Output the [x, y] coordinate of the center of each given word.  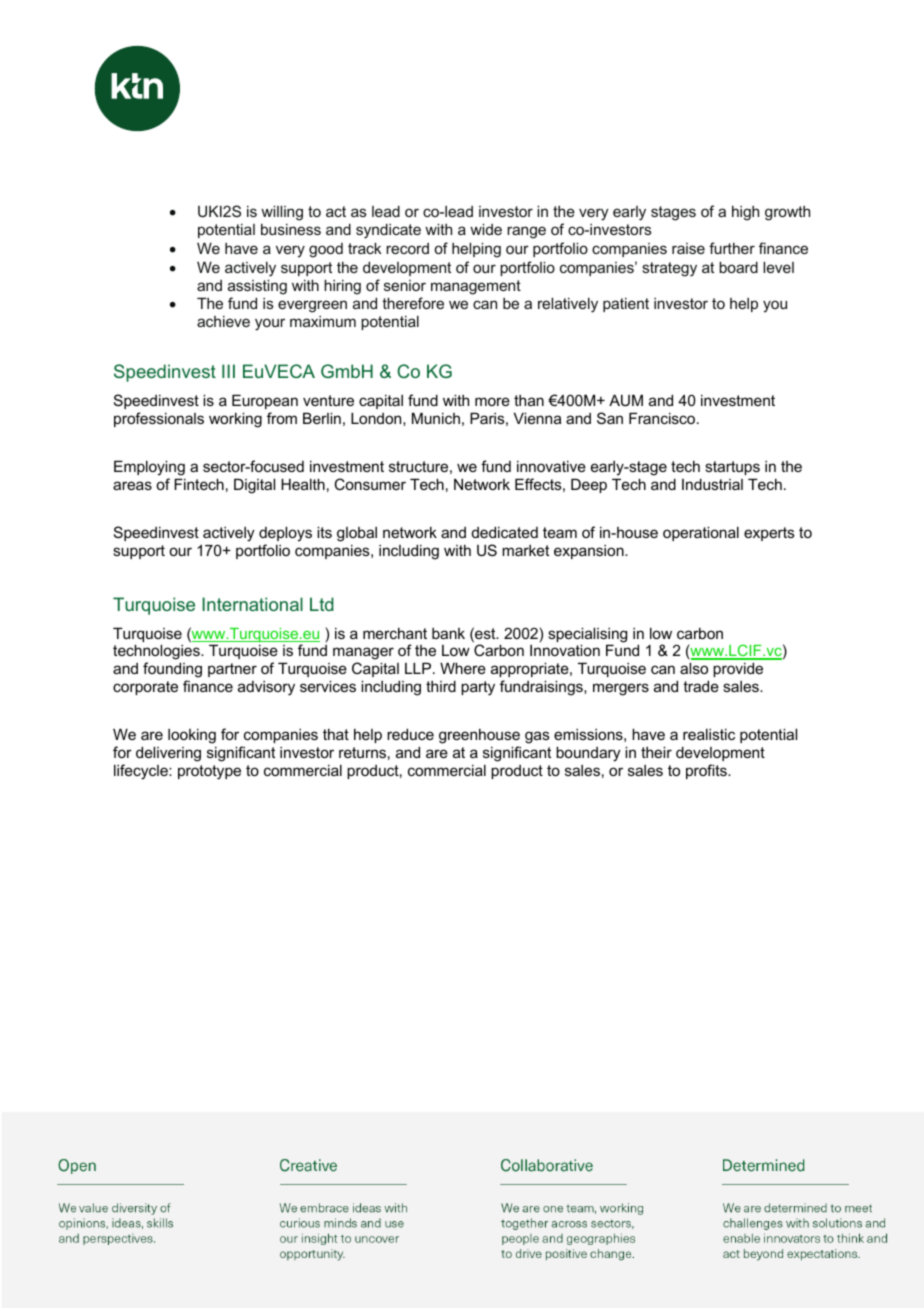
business [291, 229]
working [235, 420]
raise [688, 248]
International [252, 604]
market [525, 550]
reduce [410, 734]
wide [486, 229]
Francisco [663, 418]
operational [701, 533]
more [492, 401]
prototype [209, 772]
